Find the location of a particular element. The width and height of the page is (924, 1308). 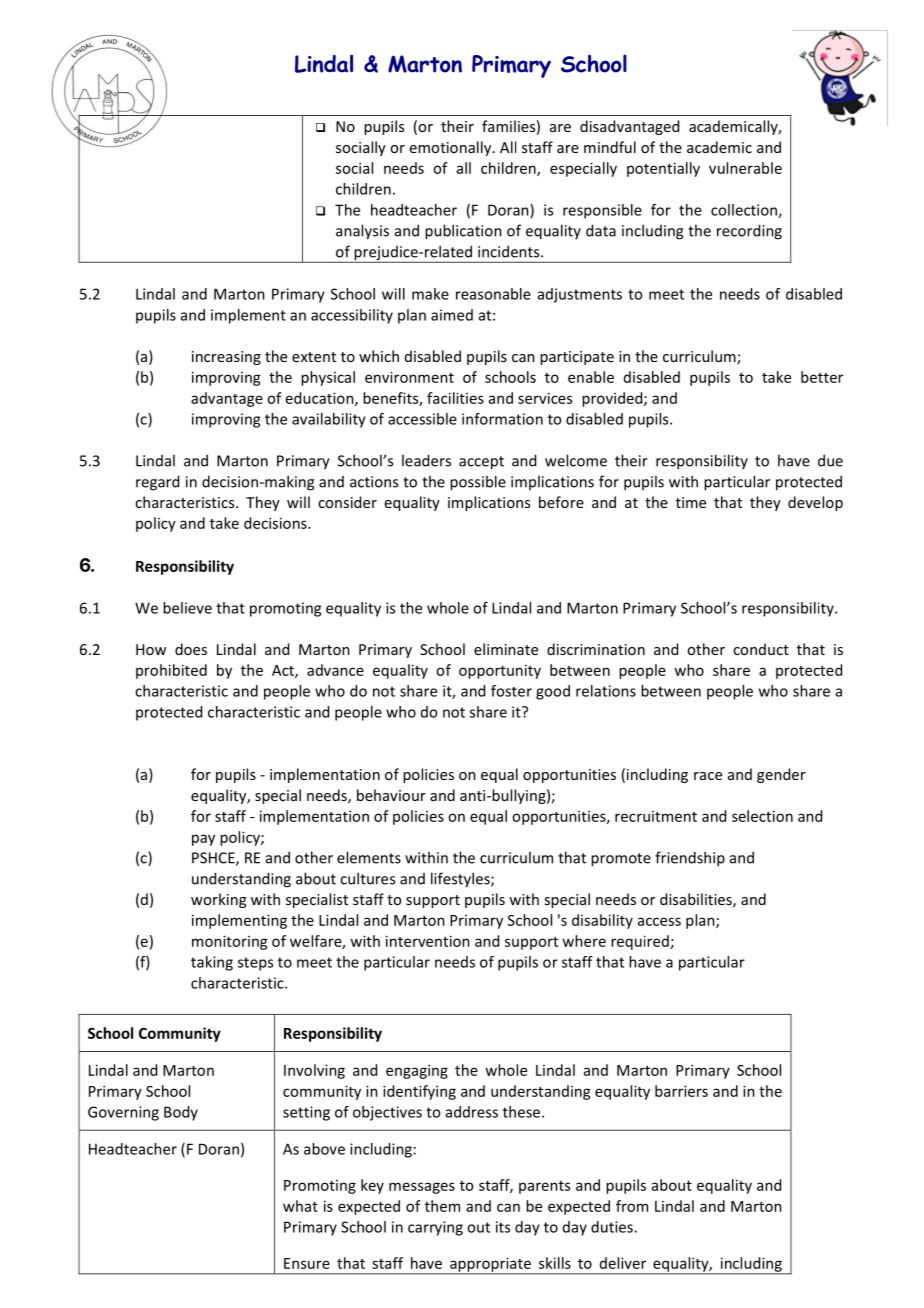

analysis is located at coordinates (362, 232).
